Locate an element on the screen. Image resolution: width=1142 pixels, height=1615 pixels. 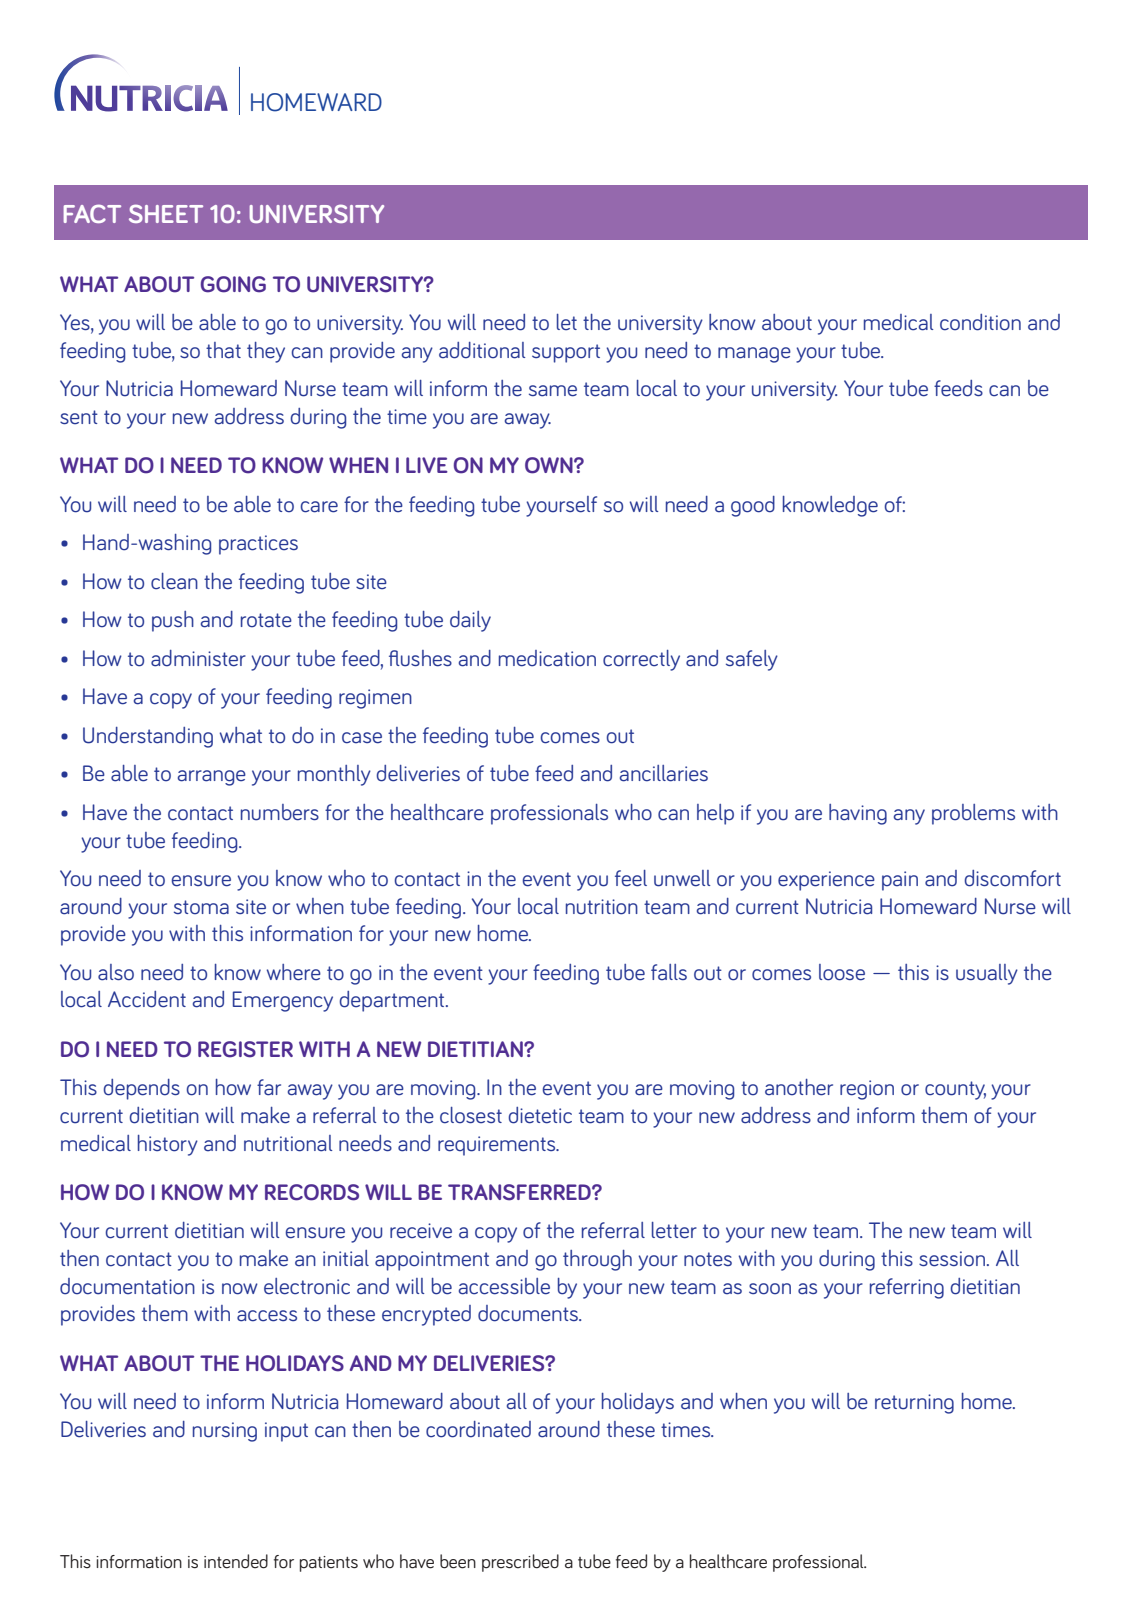
intended is located at coordinates (236, 1561).
